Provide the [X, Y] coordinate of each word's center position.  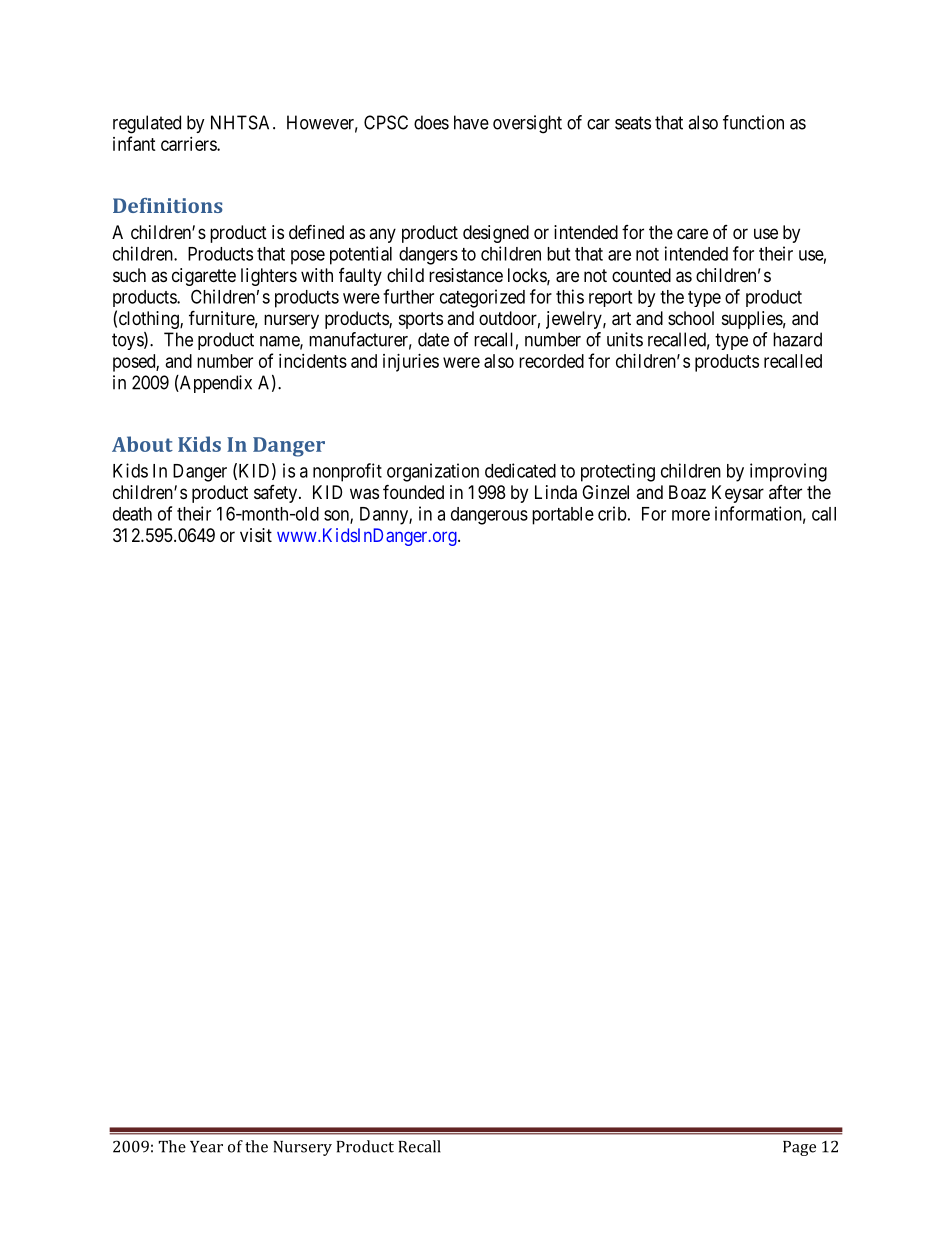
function [753, 122]
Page [799, 1148]
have [471, 122]
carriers [189, 144]
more [691, 515]
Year [206, 1147]
